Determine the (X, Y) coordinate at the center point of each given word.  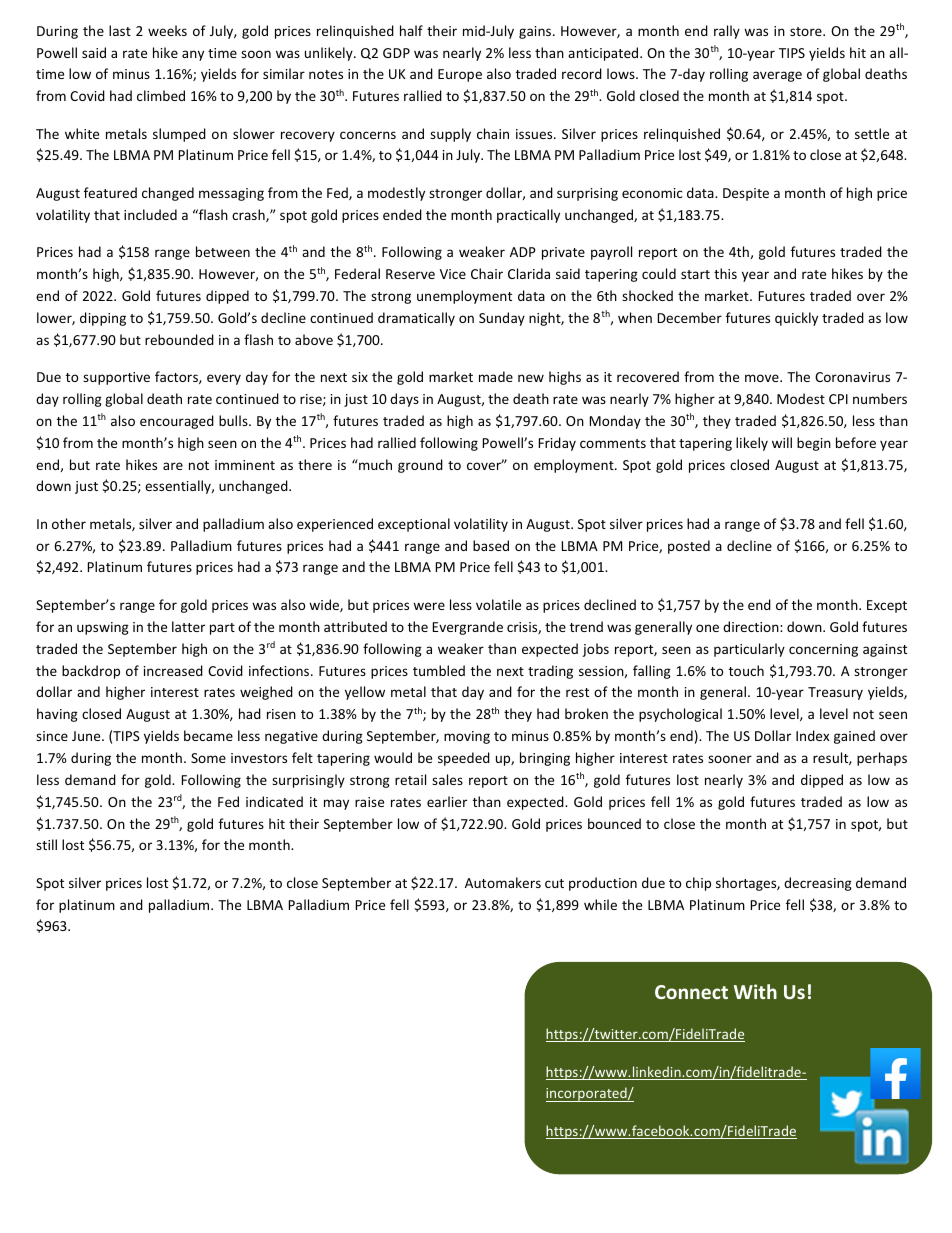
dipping (103, 319)
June (87, 736)
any (193, 55)
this (725, 273)
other (69, 523)
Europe (460, 75)
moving (467, 737)
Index (812, 735)
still (46, 844)
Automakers (503, 882)
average (777, 76)
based (491, 545)
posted (689, 547)
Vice (453, 274)
